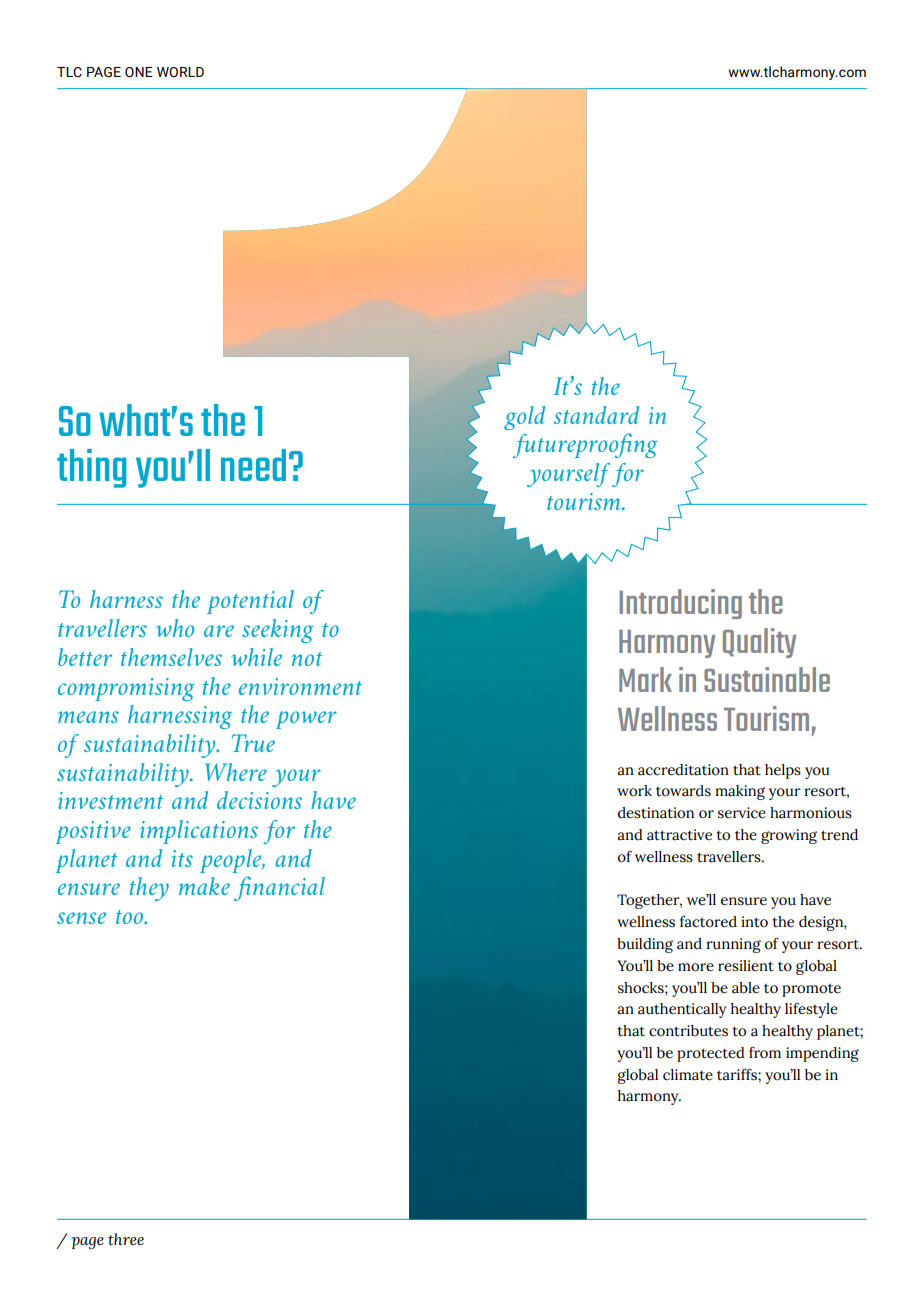 This document has width=924, height=1308. Describe the element at coordinates (711, 1054) in the document. I see `protected` at that location.
